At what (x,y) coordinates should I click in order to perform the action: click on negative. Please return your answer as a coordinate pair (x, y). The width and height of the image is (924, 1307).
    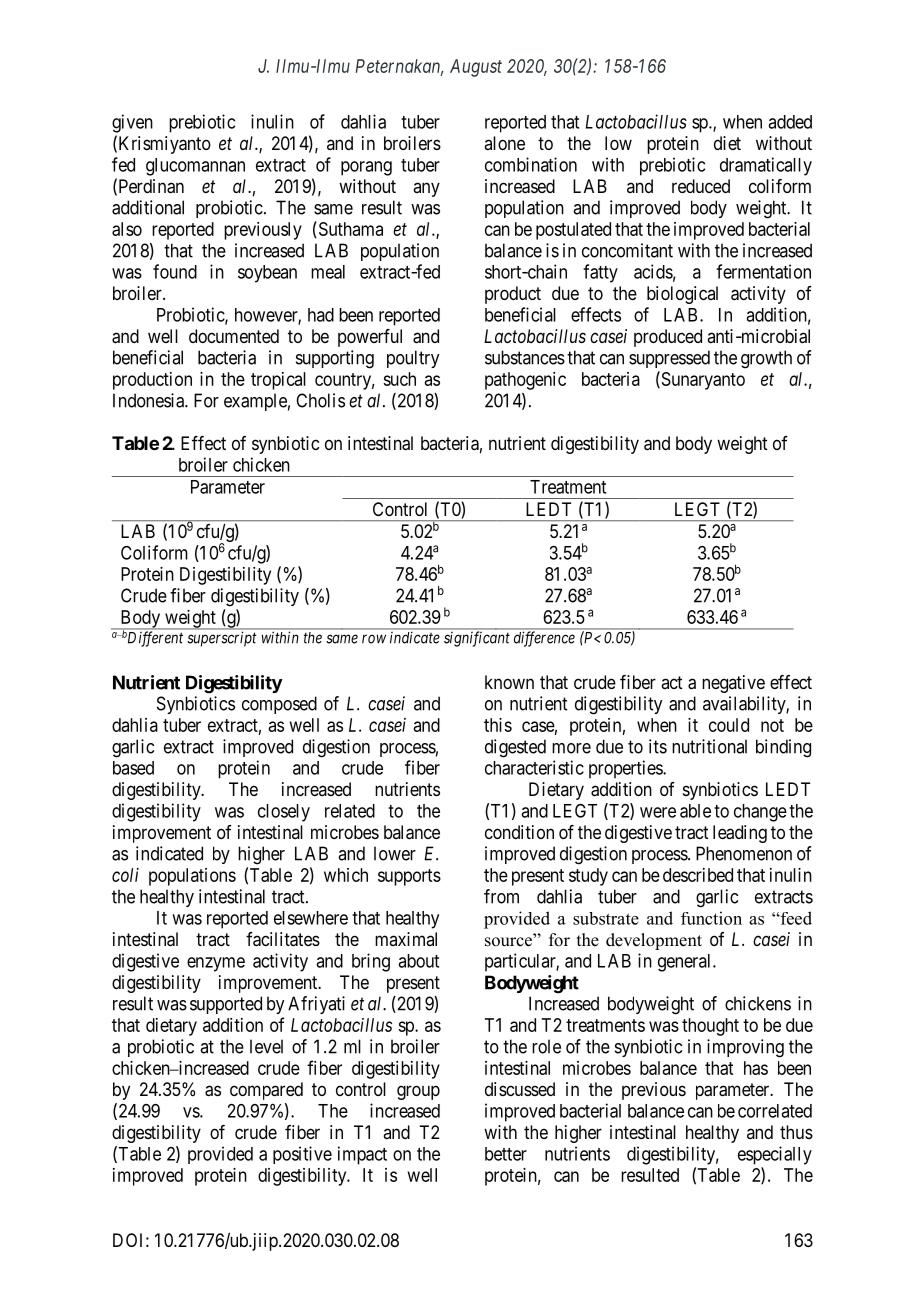
    Looking at the image, I should click on (733, 684).
